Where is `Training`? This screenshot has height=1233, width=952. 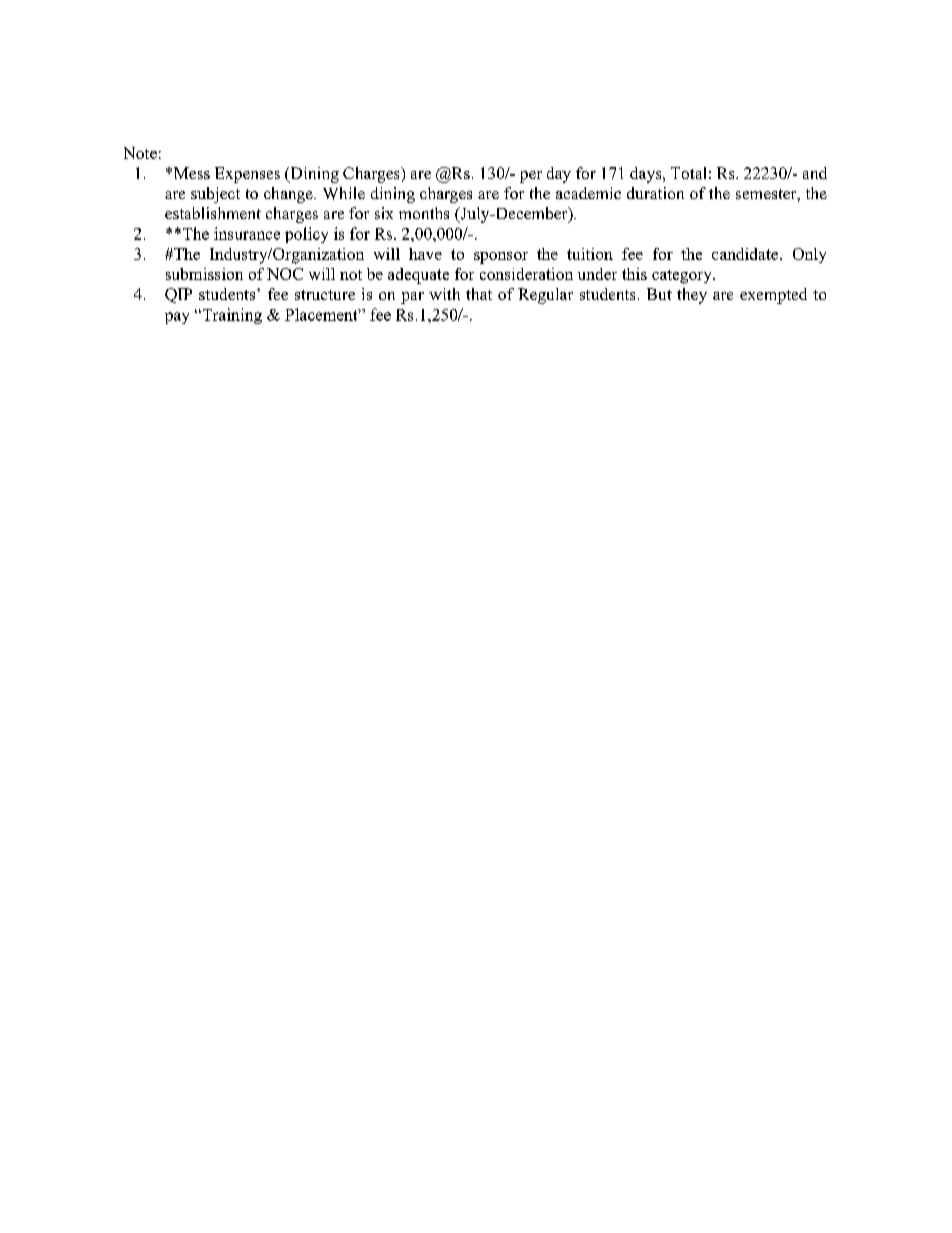 Training is located at coordinates (231, 316).
